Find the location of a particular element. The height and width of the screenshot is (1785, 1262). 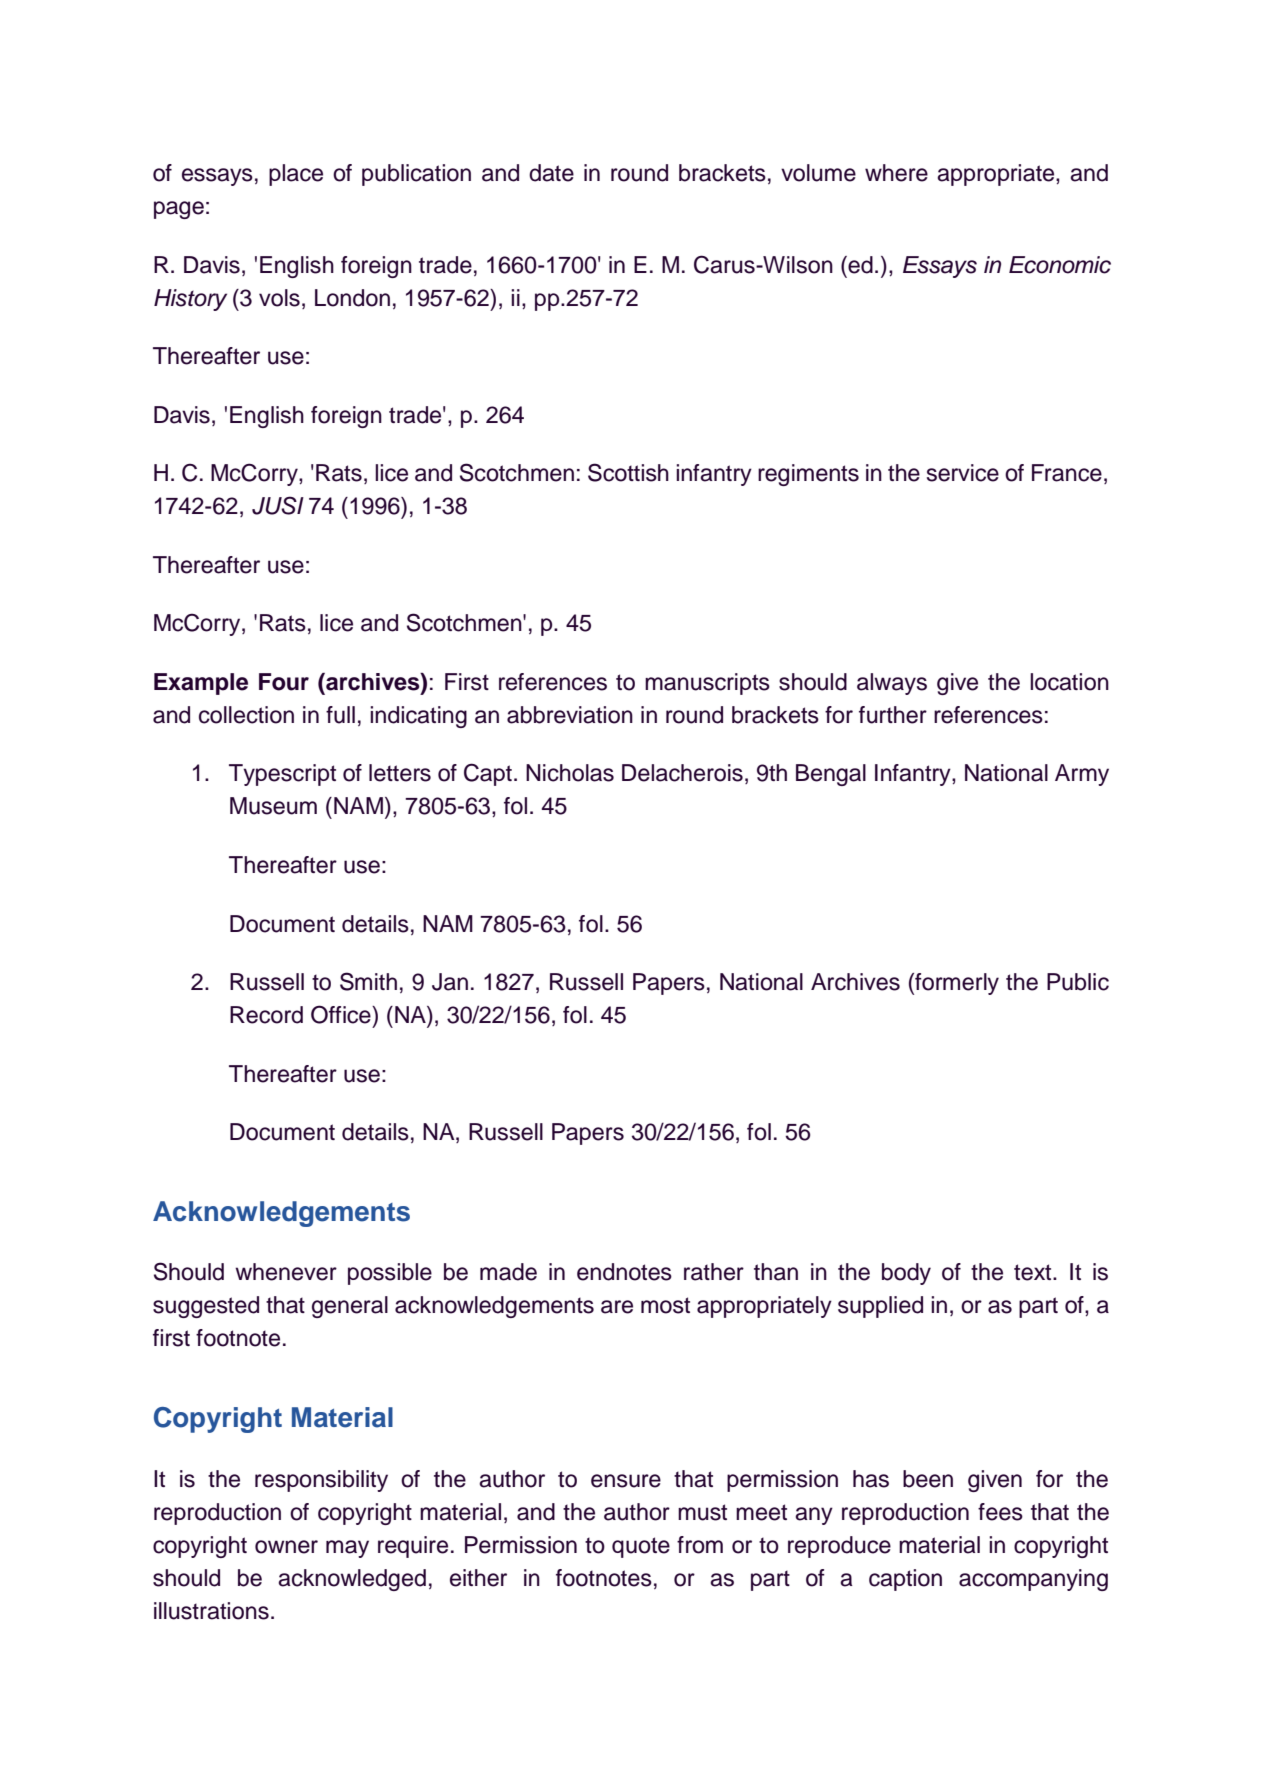

Scottish is located at coordinates (628, 472).
